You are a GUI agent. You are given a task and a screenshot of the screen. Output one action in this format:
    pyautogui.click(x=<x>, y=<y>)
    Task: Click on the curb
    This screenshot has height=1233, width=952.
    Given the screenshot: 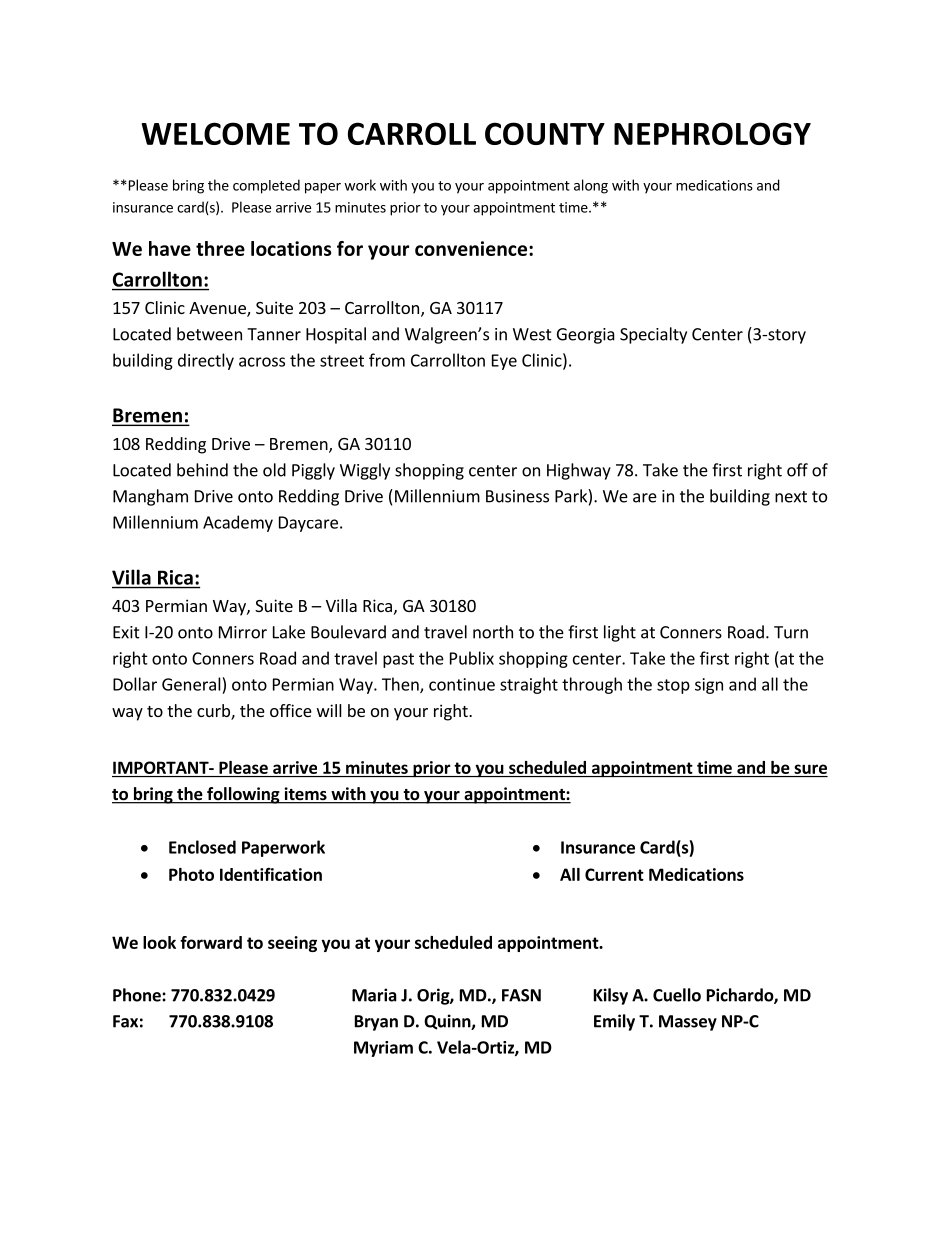 What is the action you would take?
    pyautogui.click(x=214, y=712)
